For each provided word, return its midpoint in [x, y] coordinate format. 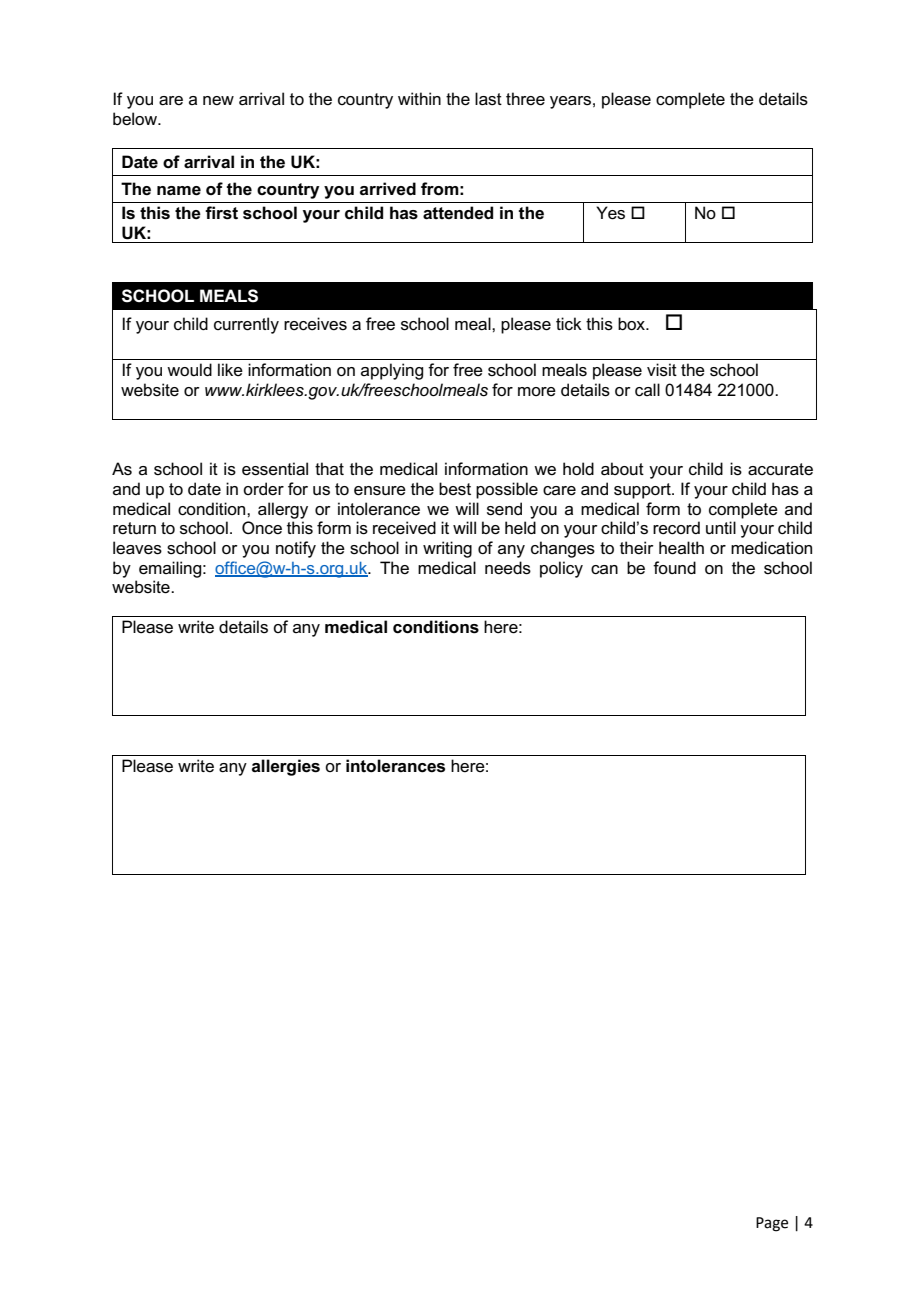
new [218, 100]
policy [561, 569]
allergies [286, 767]
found [674, 567]
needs [508, 568]
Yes [610, 213]
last [488, 99]
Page [772, 1224]
